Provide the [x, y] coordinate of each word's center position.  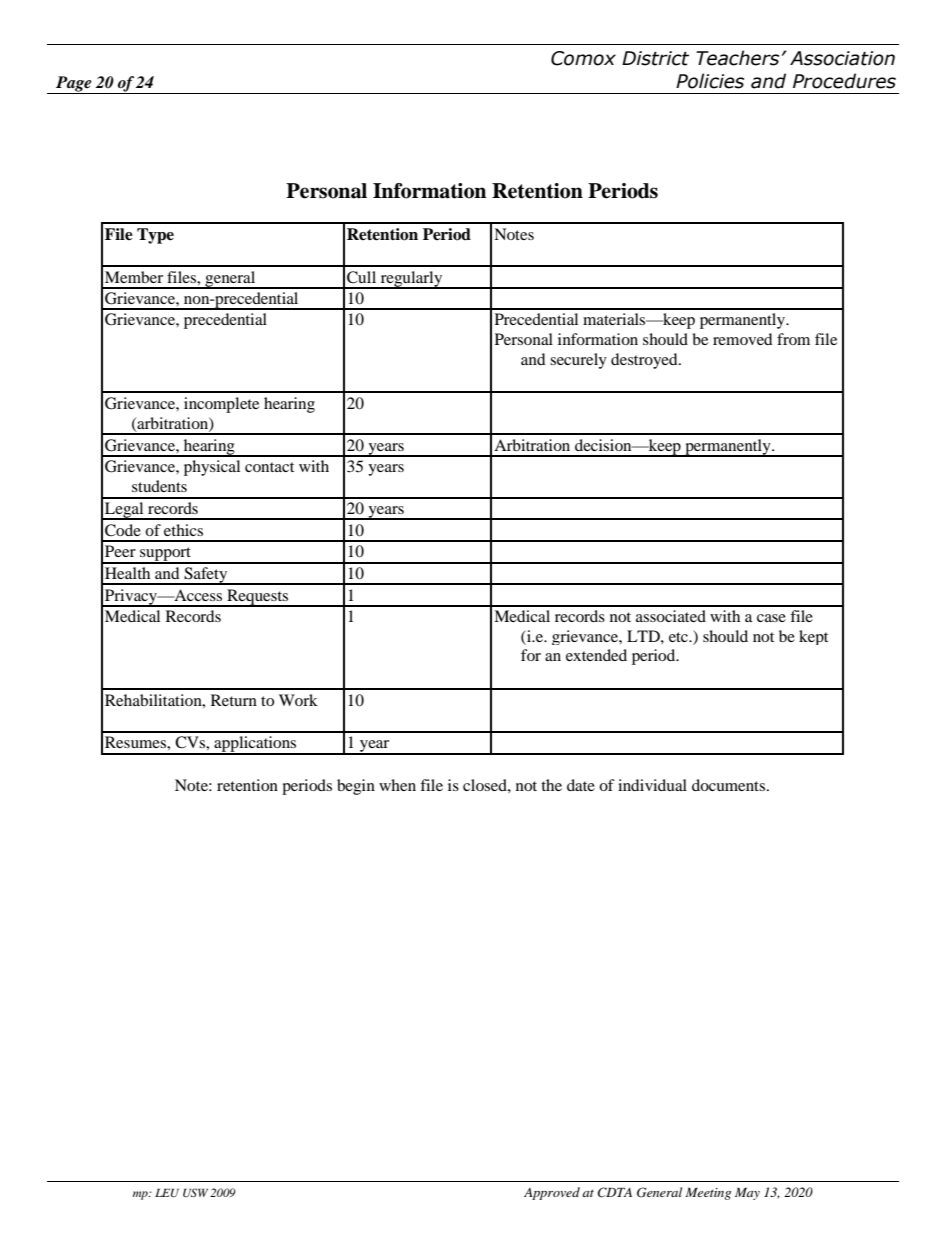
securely [578, 361]
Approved [552, 1193]
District [655, 58]
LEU [167, 1193]
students [159, 486]
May [747, 1194]
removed [743, 339]
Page [74, 85]
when [397, 785]
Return [234, 700]
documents [730, 785]
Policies [710, 81]
